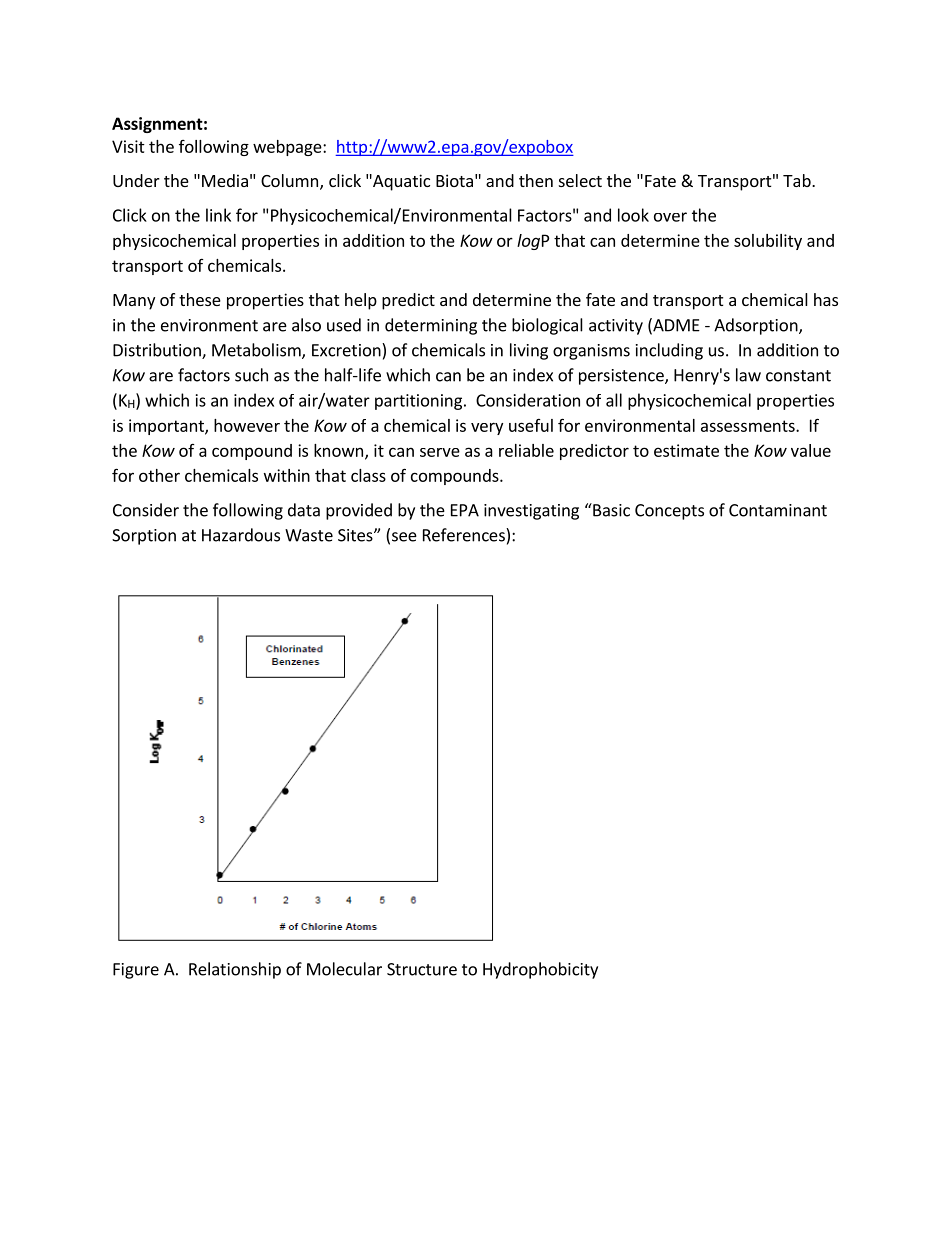 The width and height of the image is (952, 1233). Describe the element at coordinates (422, 969) in the image. I see `Structure` at that location.
